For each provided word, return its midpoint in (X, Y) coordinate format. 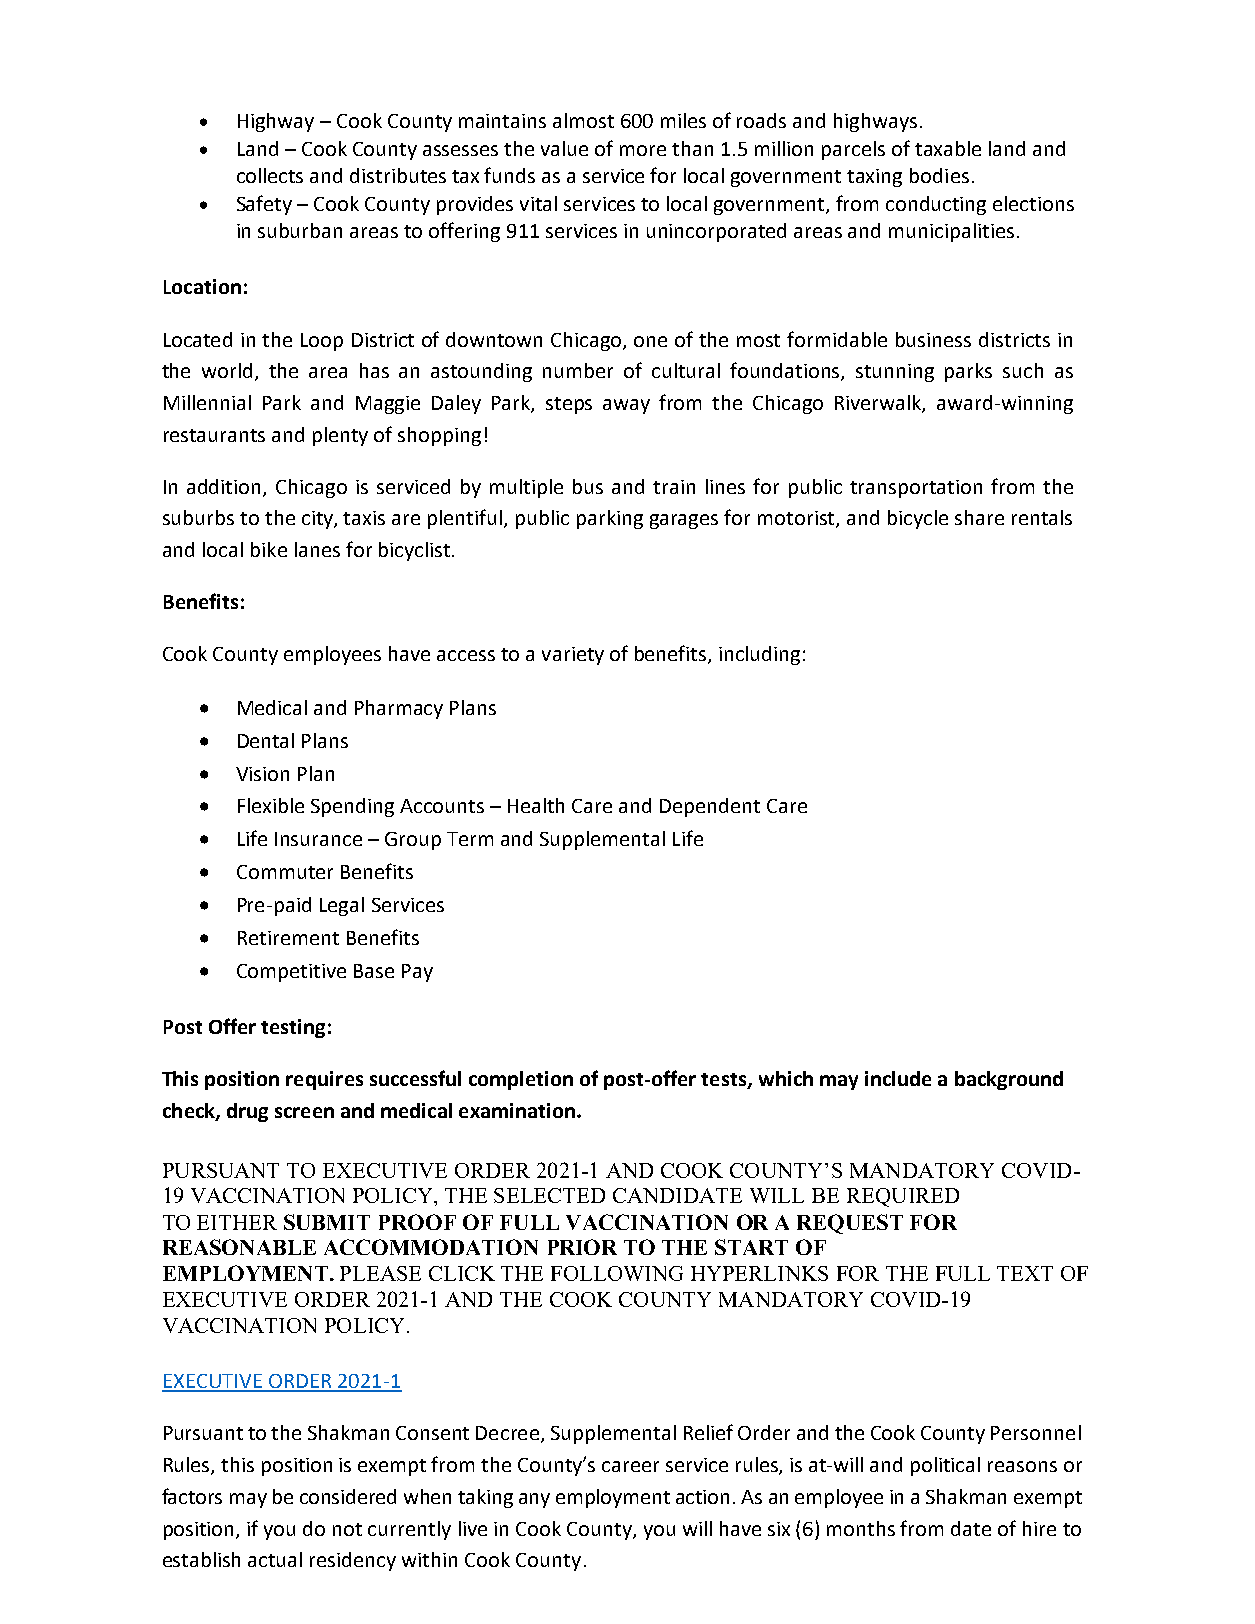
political (945, 1466)
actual (275, 1559)
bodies (939, 175)
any (534, 1500)
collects (270, 175)
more (643, 150)
